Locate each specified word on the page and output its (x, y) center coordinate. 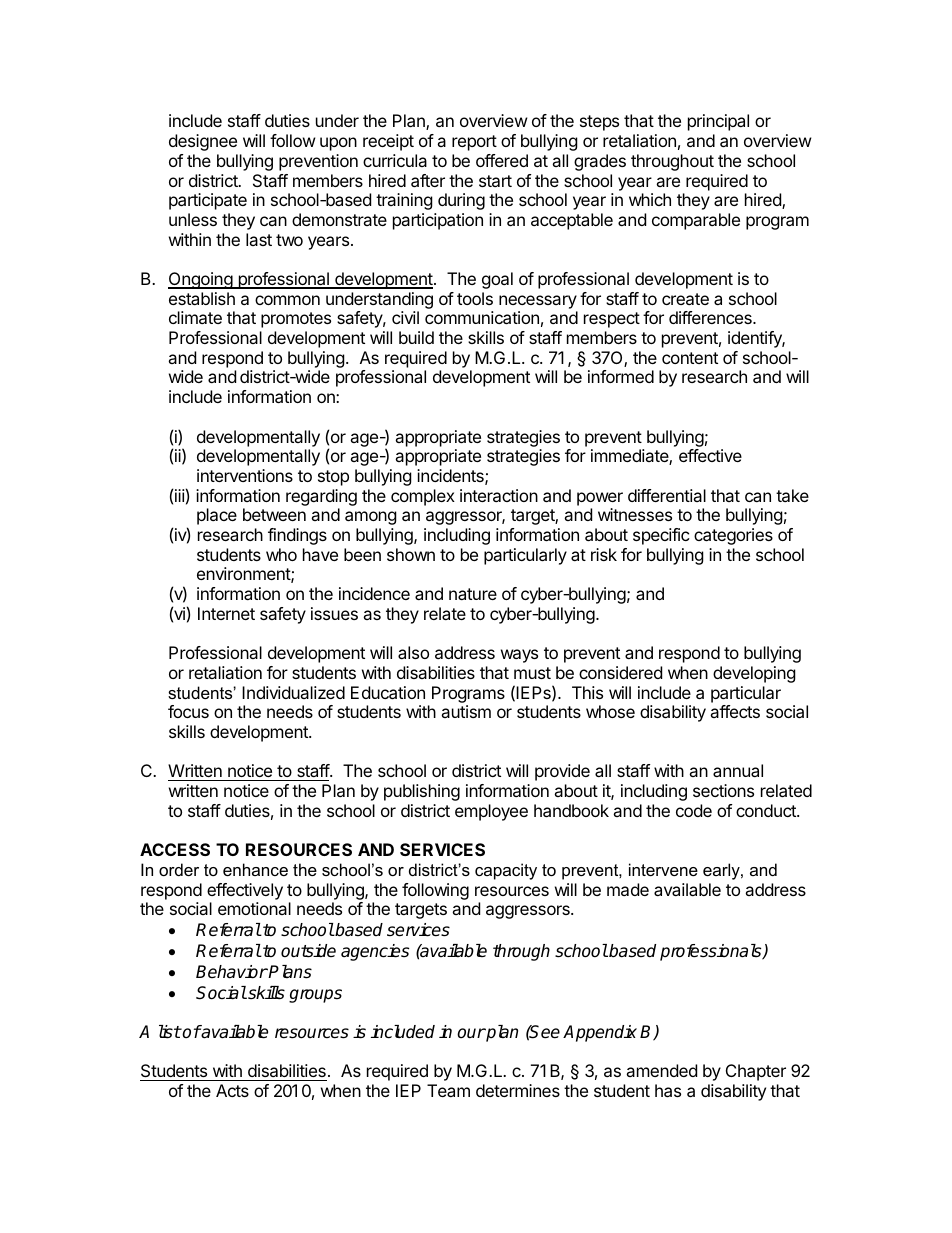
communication (482, 317)
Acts (232, 1090)
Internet (226, 613)
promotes (296, 320)
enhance (255, 869)
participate (208, 201)
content (690, 358)
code (694, 810)
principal (718, 122)
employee (491, 812)
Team (448, 1090)
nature (473, 594)
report (474, 143)
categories (733, 536)
